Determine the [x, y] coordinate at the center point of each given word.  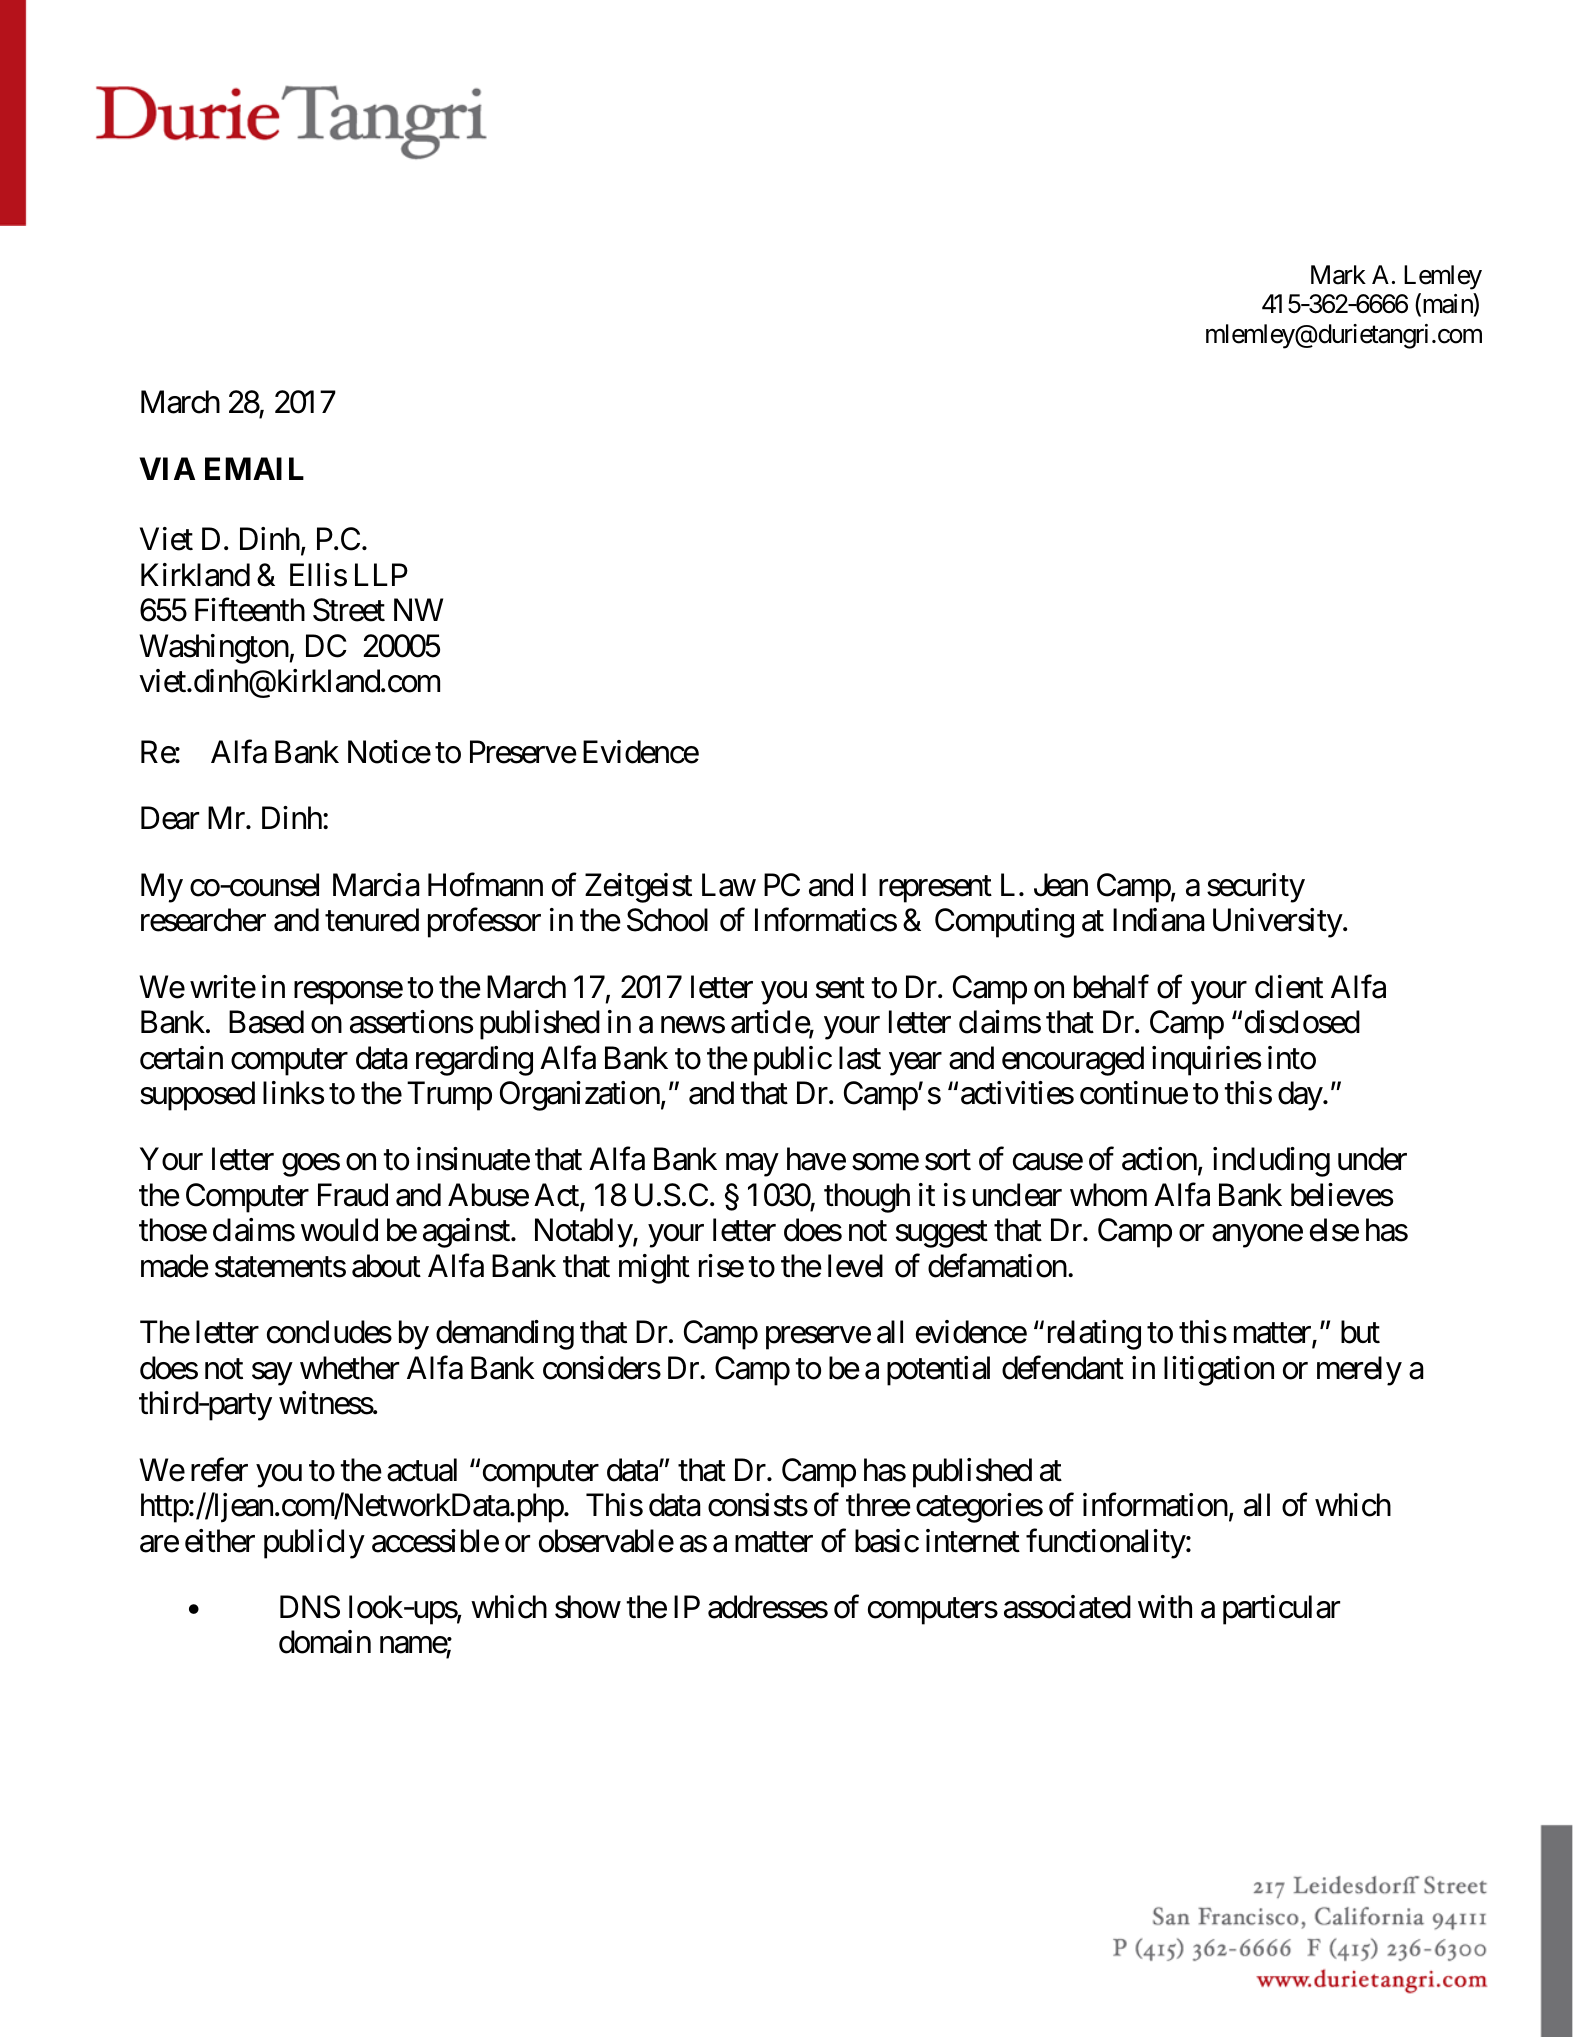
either [220, 1541]
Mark [1338, 275]
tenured [372, 920]
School [667, 920]
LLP [381, 574]
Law [729, 885]
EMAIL [254, 468]
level [855, 1266]
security [1256, 888]
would [339, 1230]
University [1278, 923]
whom [1108, 1195]
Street [349, 610]
